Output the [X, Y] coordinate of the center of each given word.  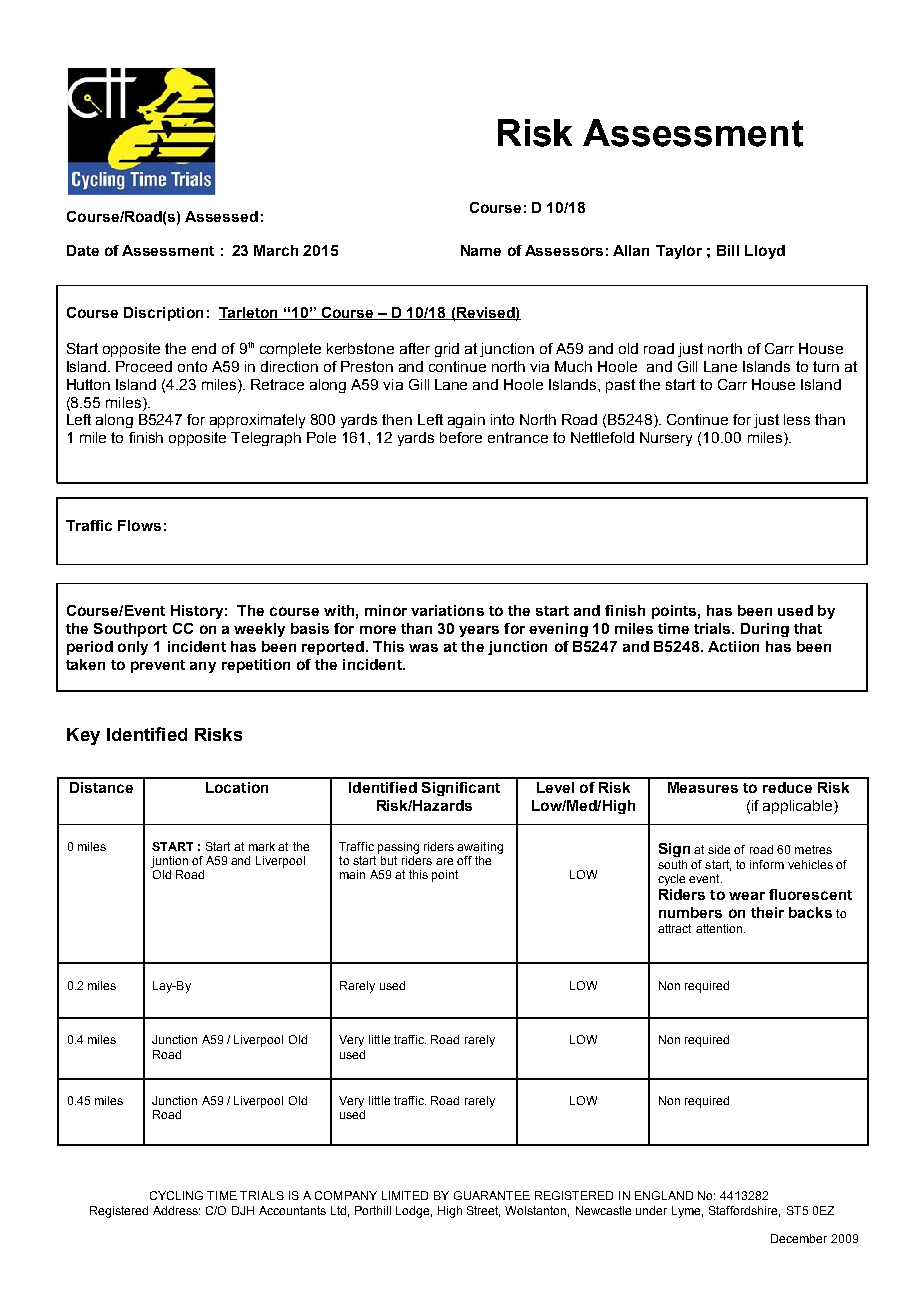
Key [83, 736]
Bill [728, 250]
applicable [799, 807]
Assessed [221, 216]
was [423, 648]
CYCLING [176, 1195]
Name [481, 250]
